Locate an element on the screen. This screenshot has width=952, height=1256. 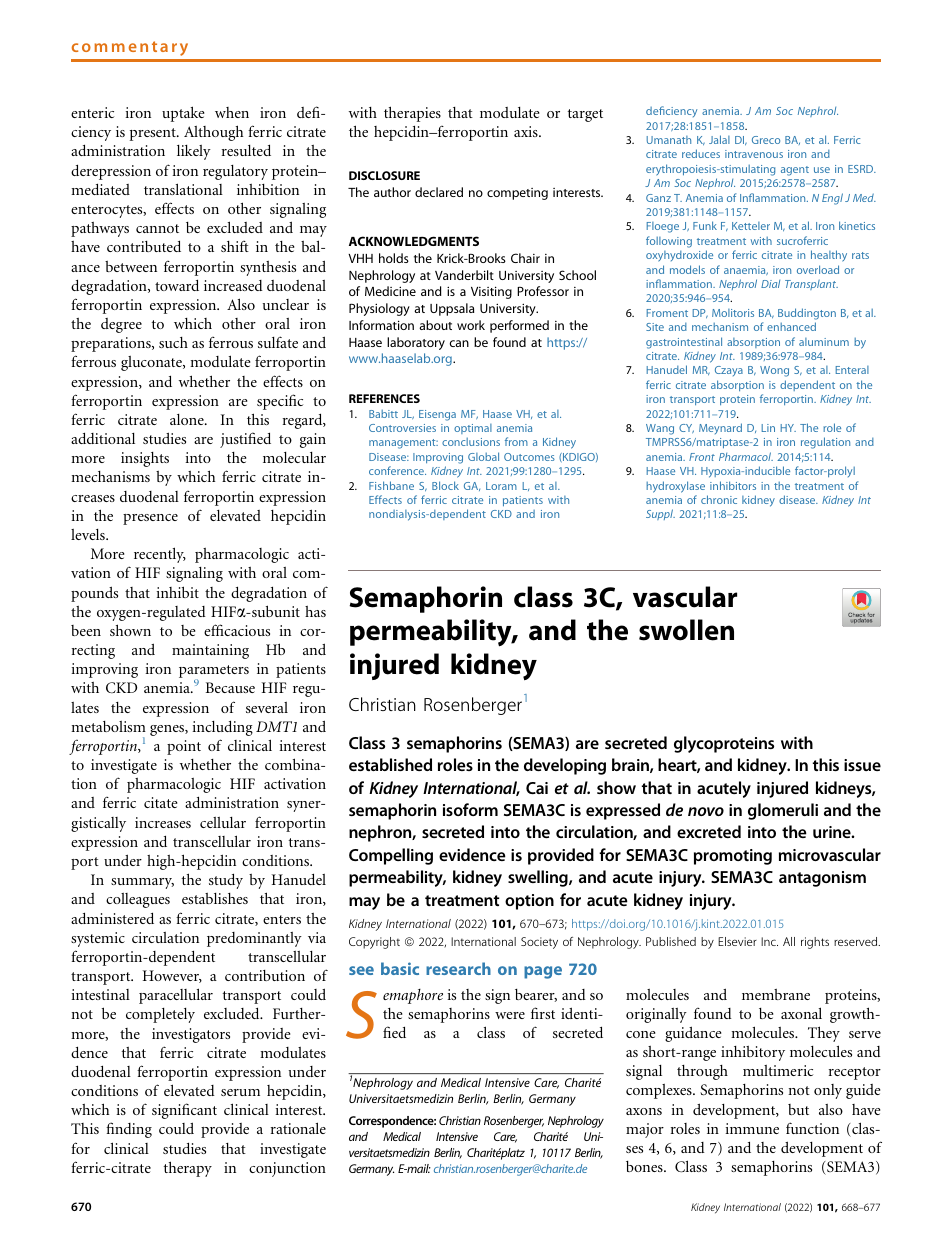
has is located at coordinates (315, 611).
